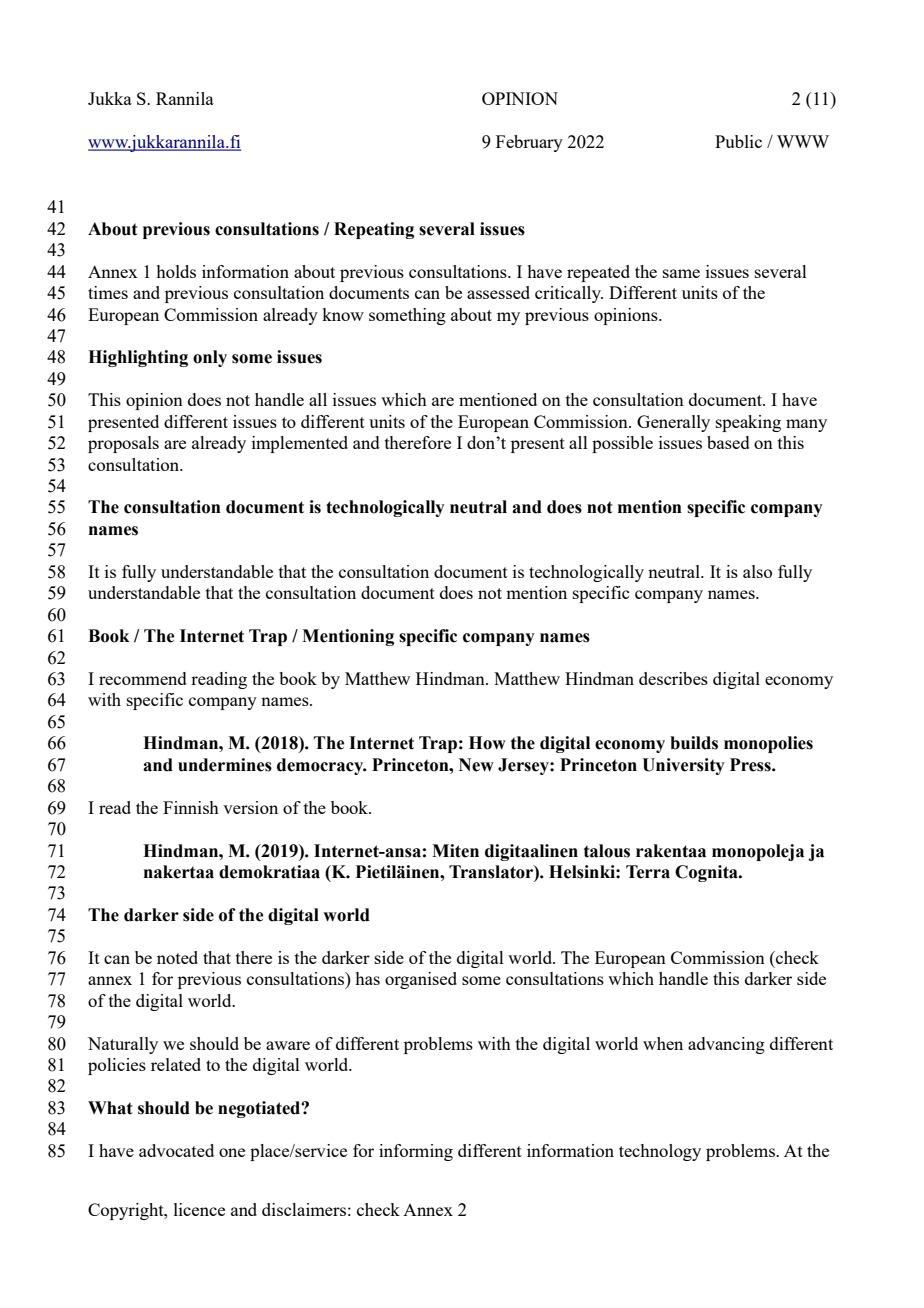 This screenshot has height=1308, width=924. I want to click on recommend, so click(143, 678).
